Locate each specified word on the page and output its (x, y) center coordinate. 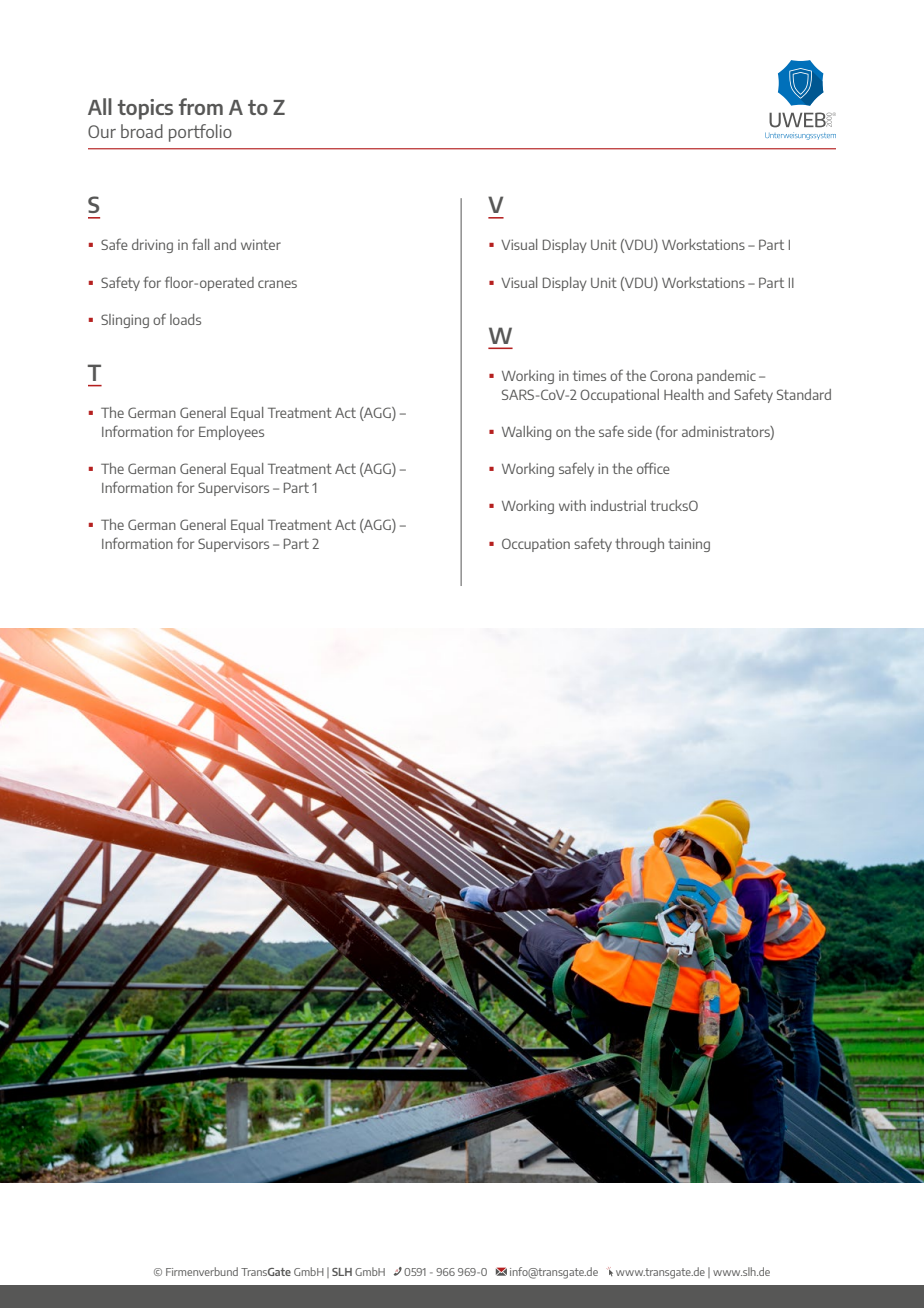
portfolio (200, 133)
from (201, 106)
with (572, 505)
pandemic (726, 377)
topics (145, 109)
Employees (231, 433)
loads (185, 319)
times (589, 375)
